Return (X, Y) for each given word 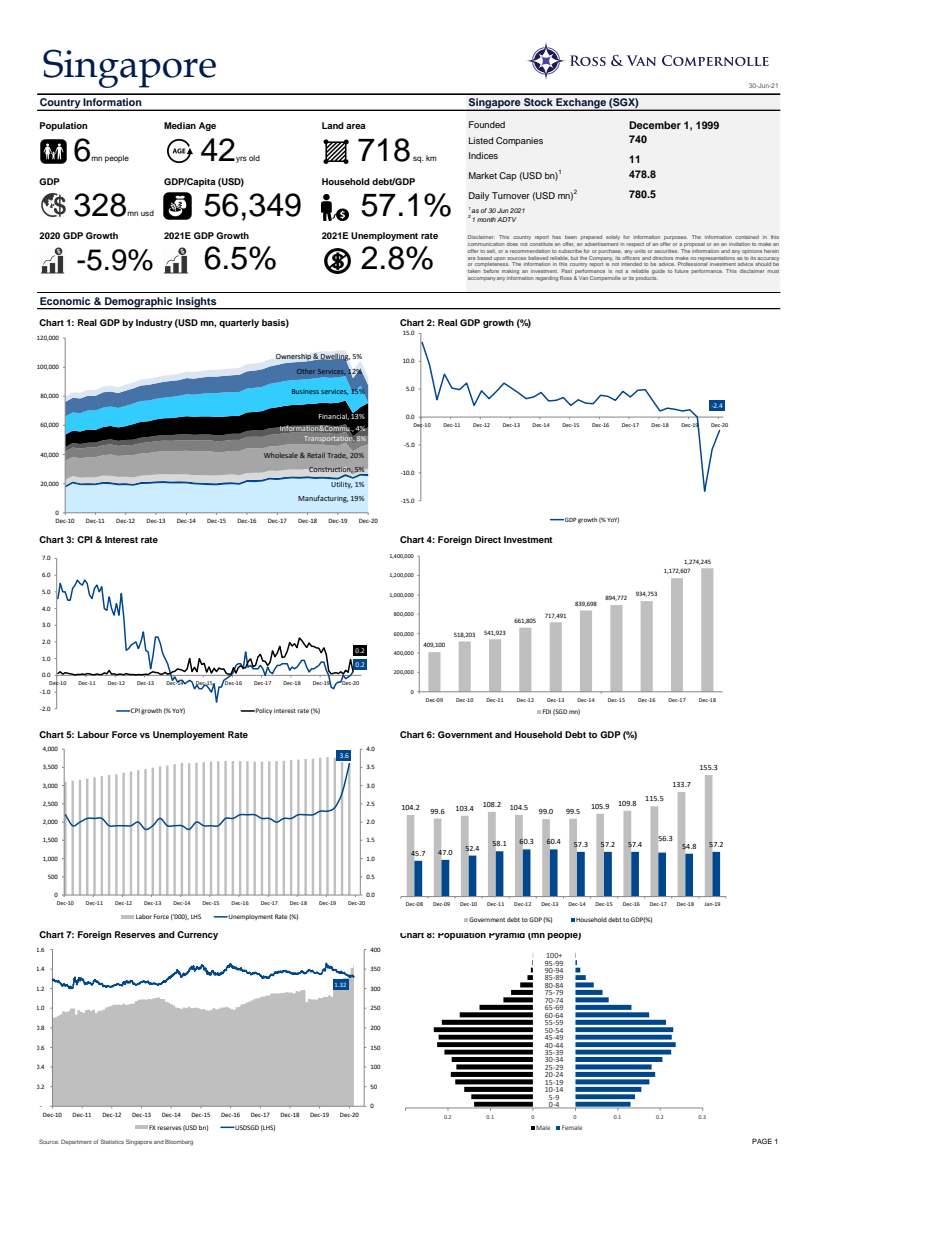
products (647, 278)
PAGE (762, 1141)
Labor (144, 916)
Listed (481, 140)
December (655, 125)
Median (180, 125)
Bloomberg (179, 1142)
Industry (154, 323)
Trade (337, 456)
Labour (93, 734)
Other (306, 371)
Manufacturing (323, 499)
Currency (197, 935)
